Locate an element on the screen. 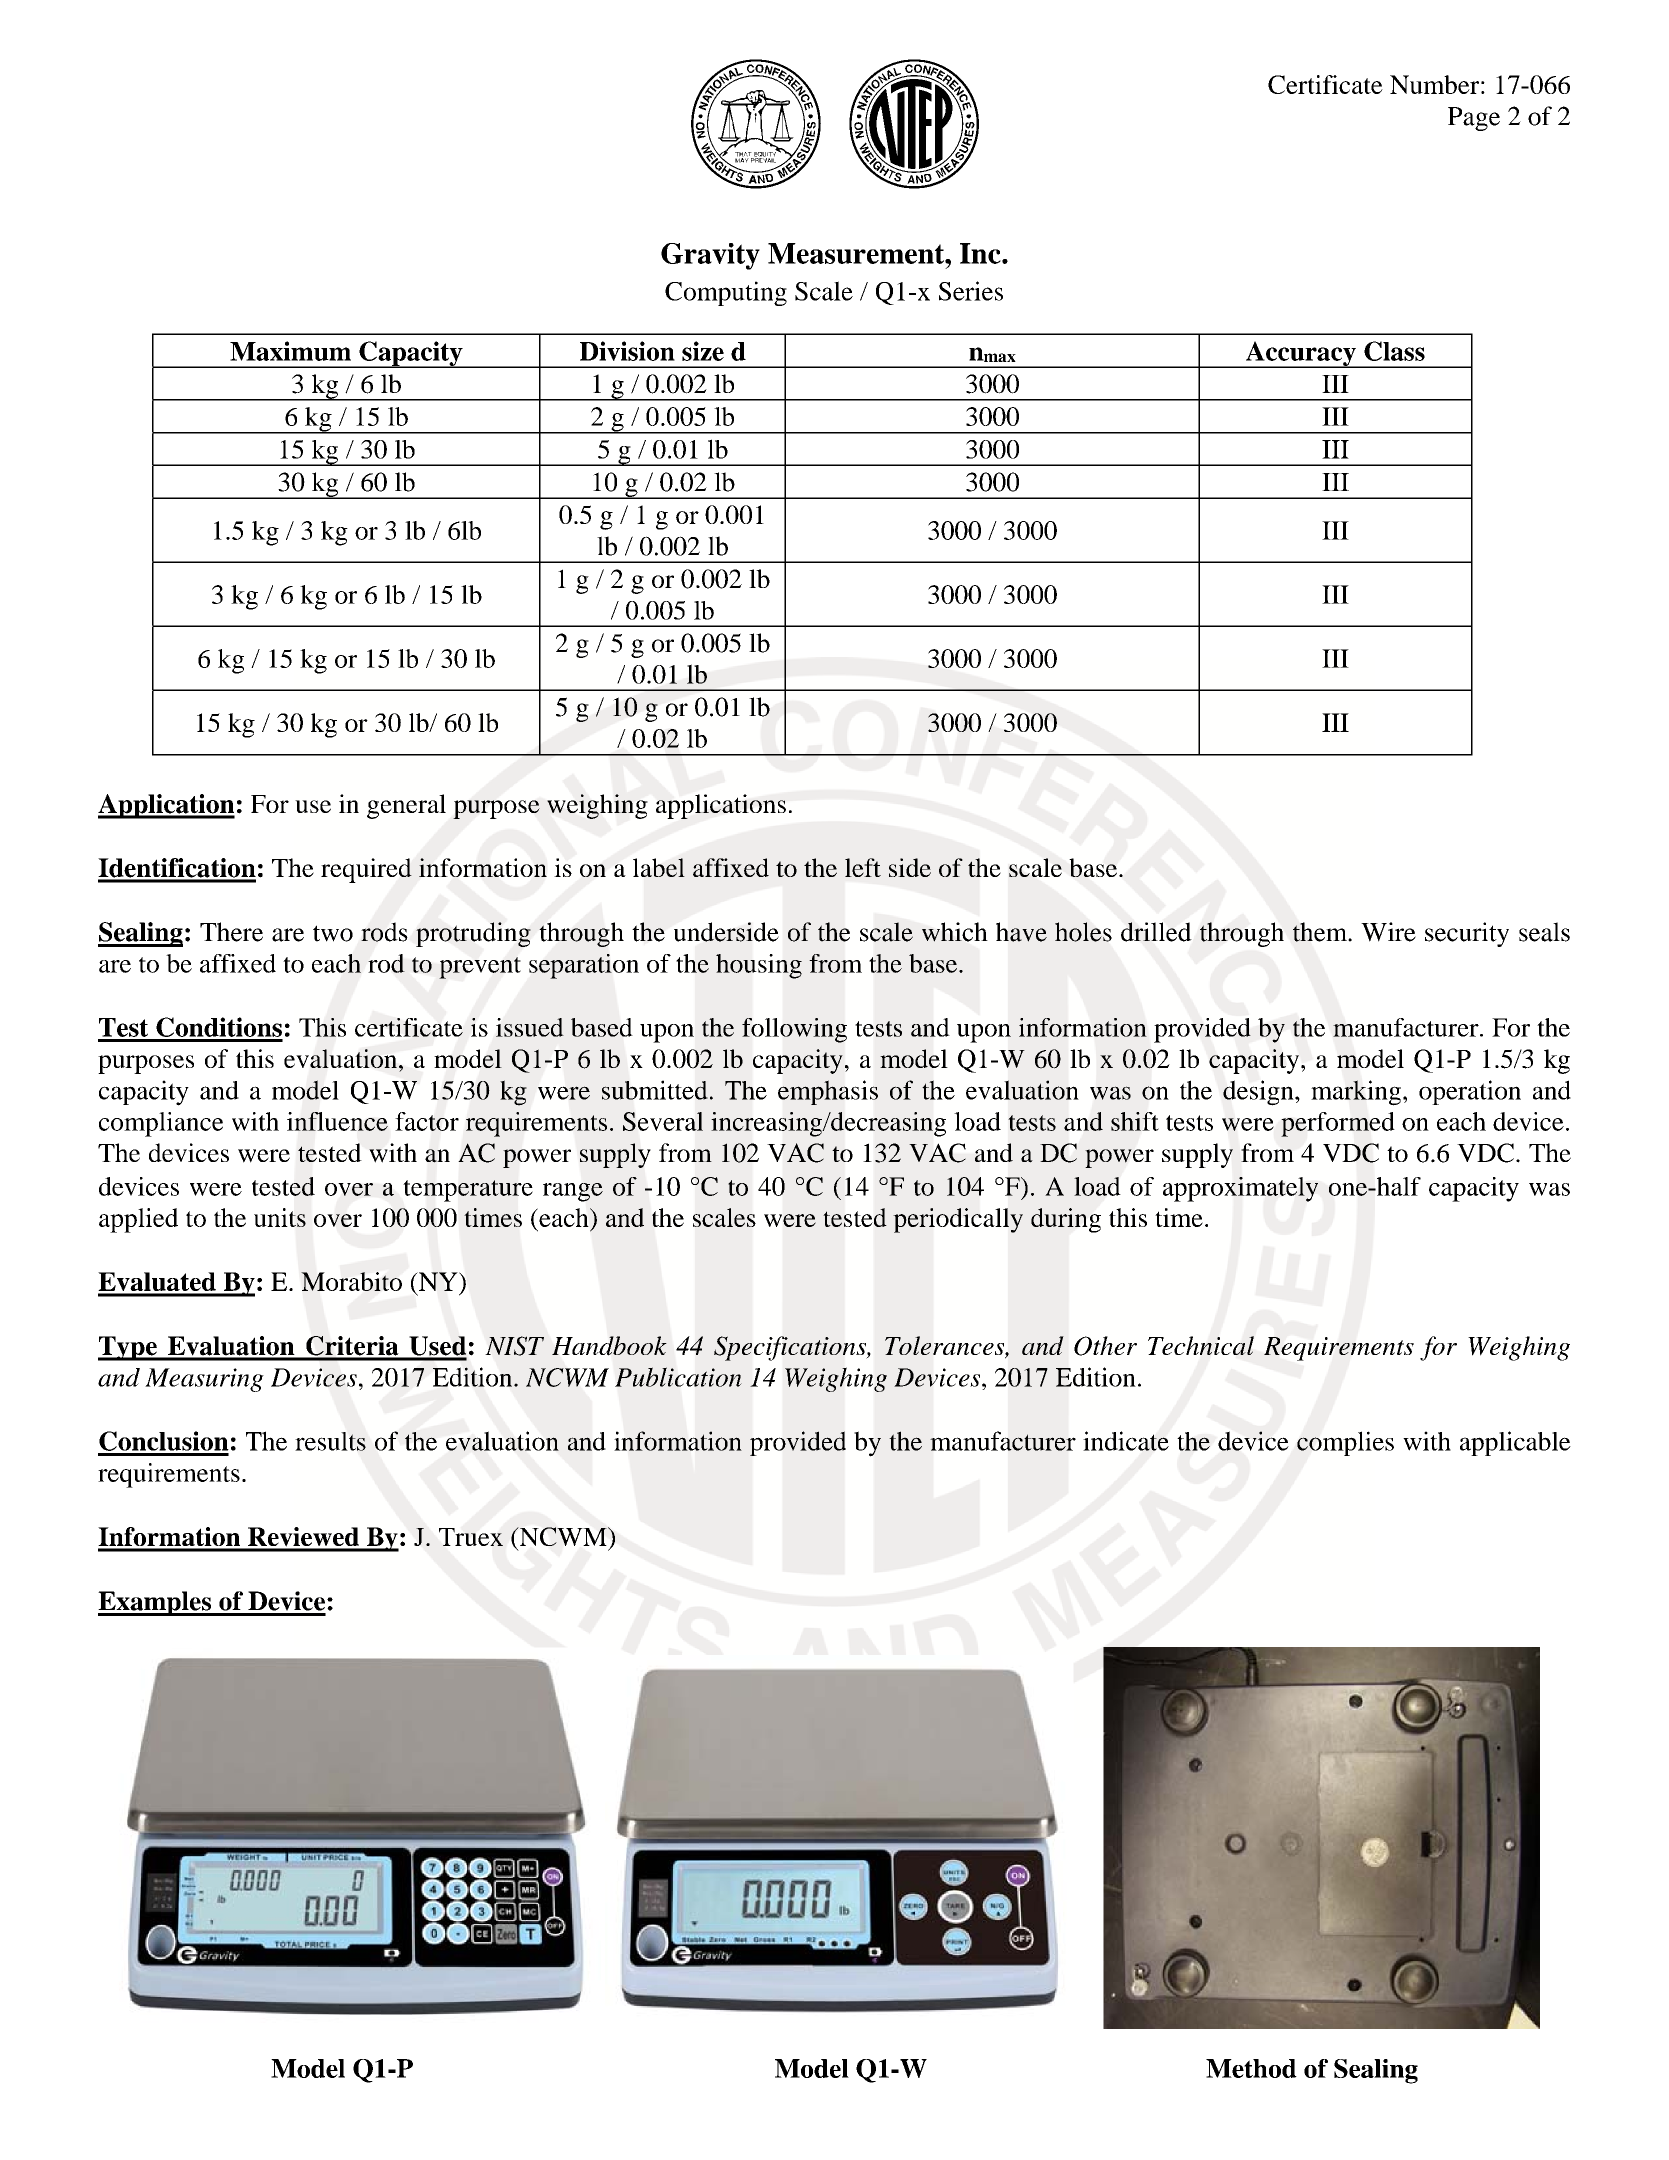 Image resolution: width=1669 pixels, height=2160 pixels. Page is located at coordinates (1474, 119).
